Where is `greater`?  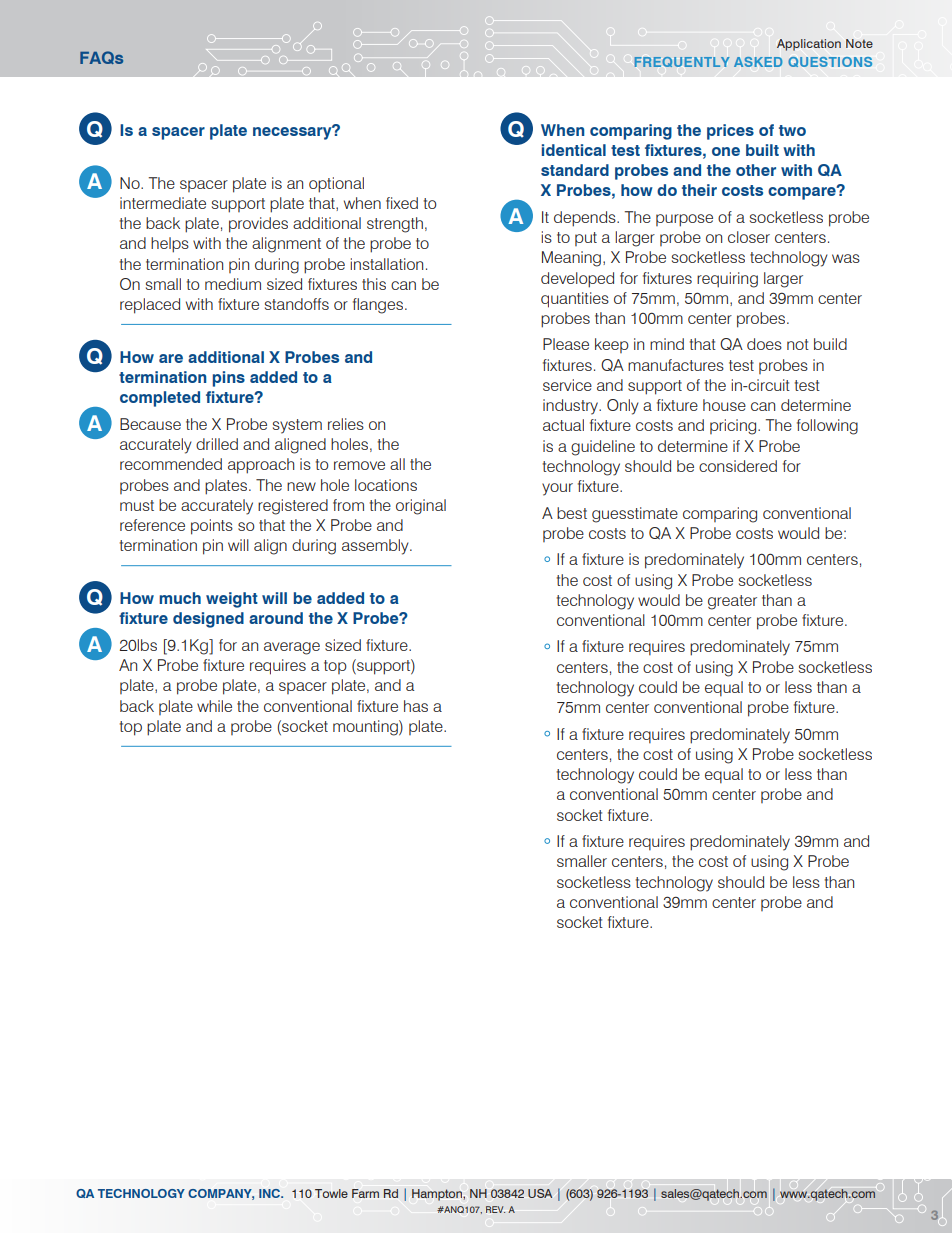 greater is located at coordinates (732, 602).
